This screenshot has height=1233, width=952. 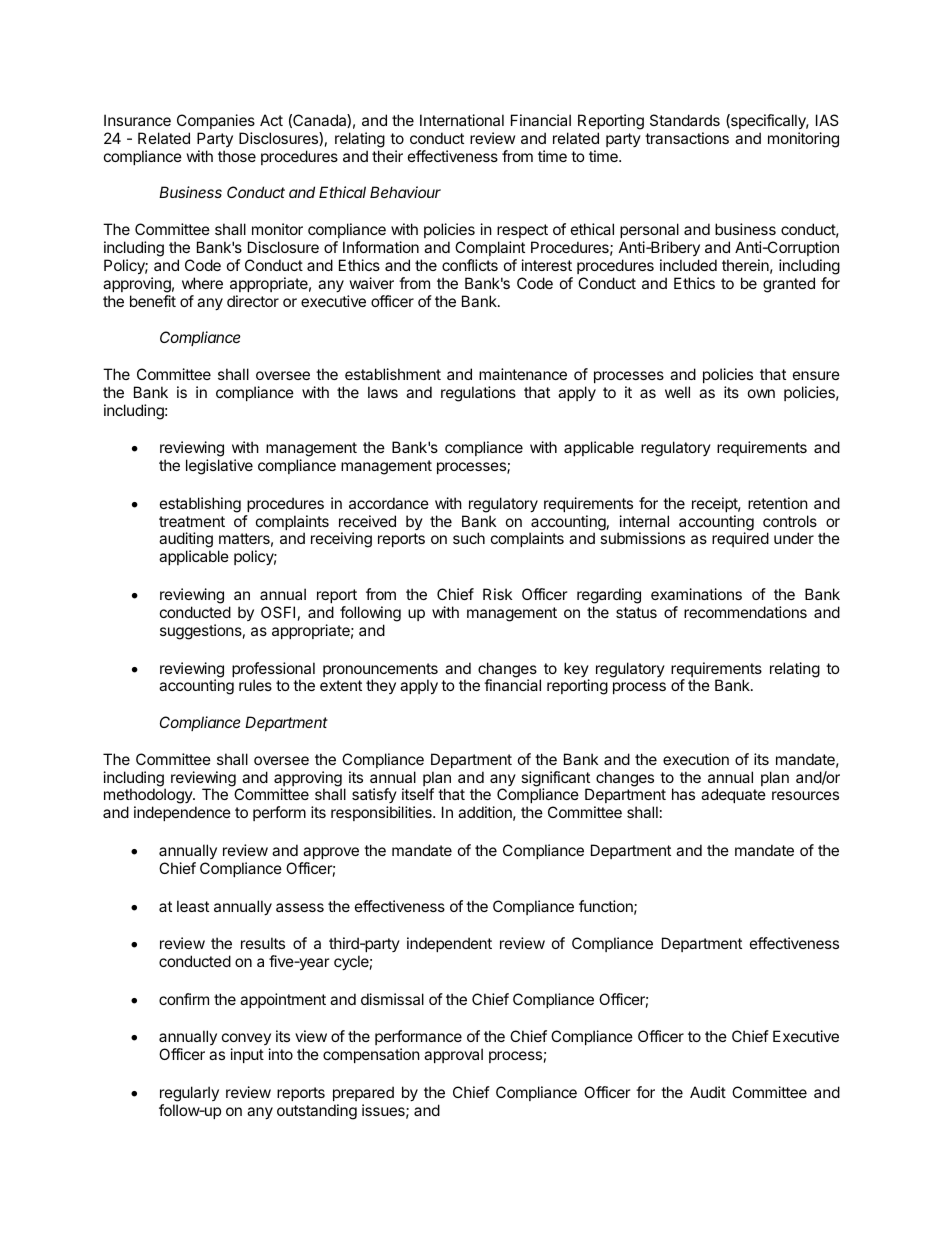 I want to click on those, so click(x=237, y=156).
